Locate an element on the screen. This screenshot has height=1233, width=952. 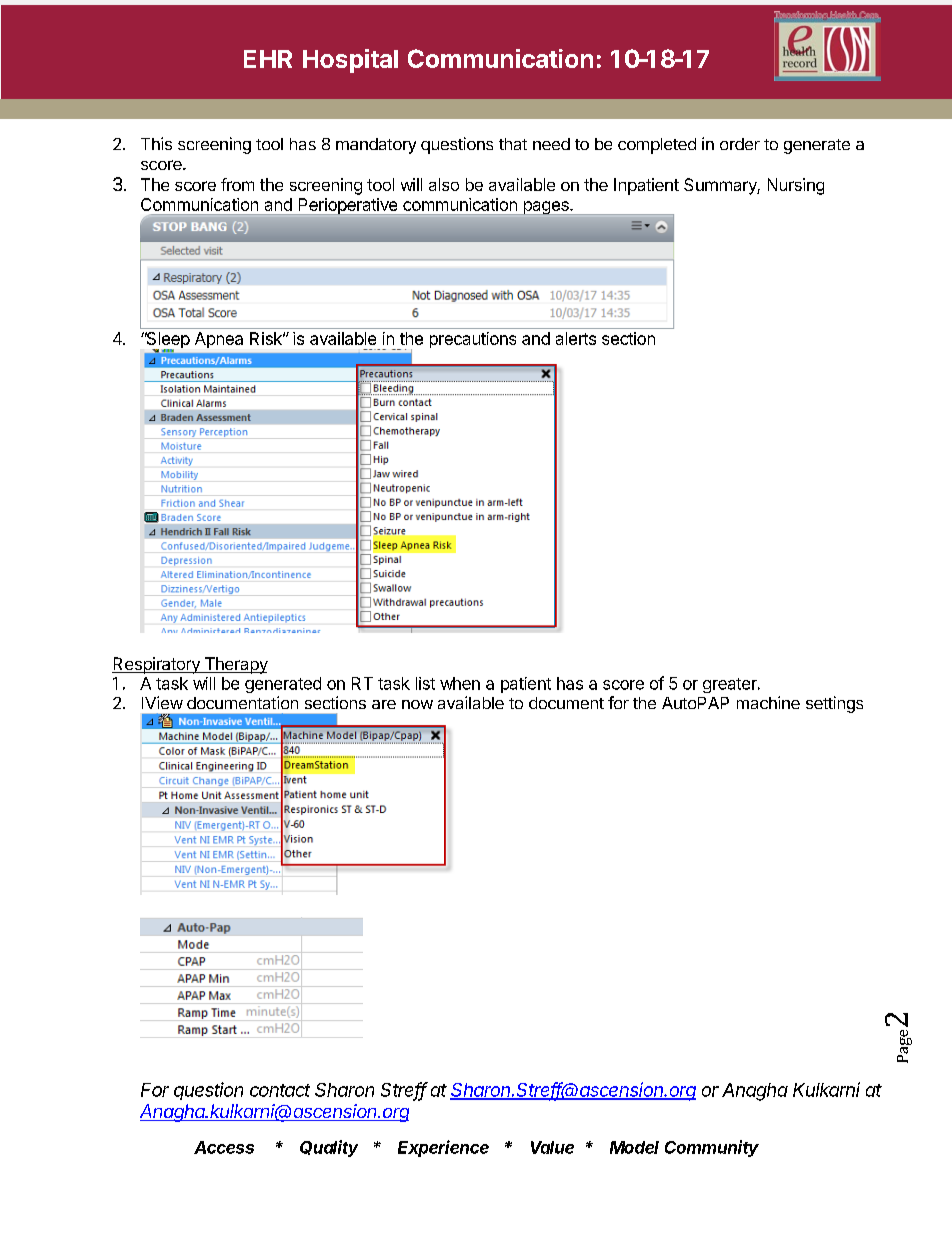
greater is located at coordinates (731, 685).
